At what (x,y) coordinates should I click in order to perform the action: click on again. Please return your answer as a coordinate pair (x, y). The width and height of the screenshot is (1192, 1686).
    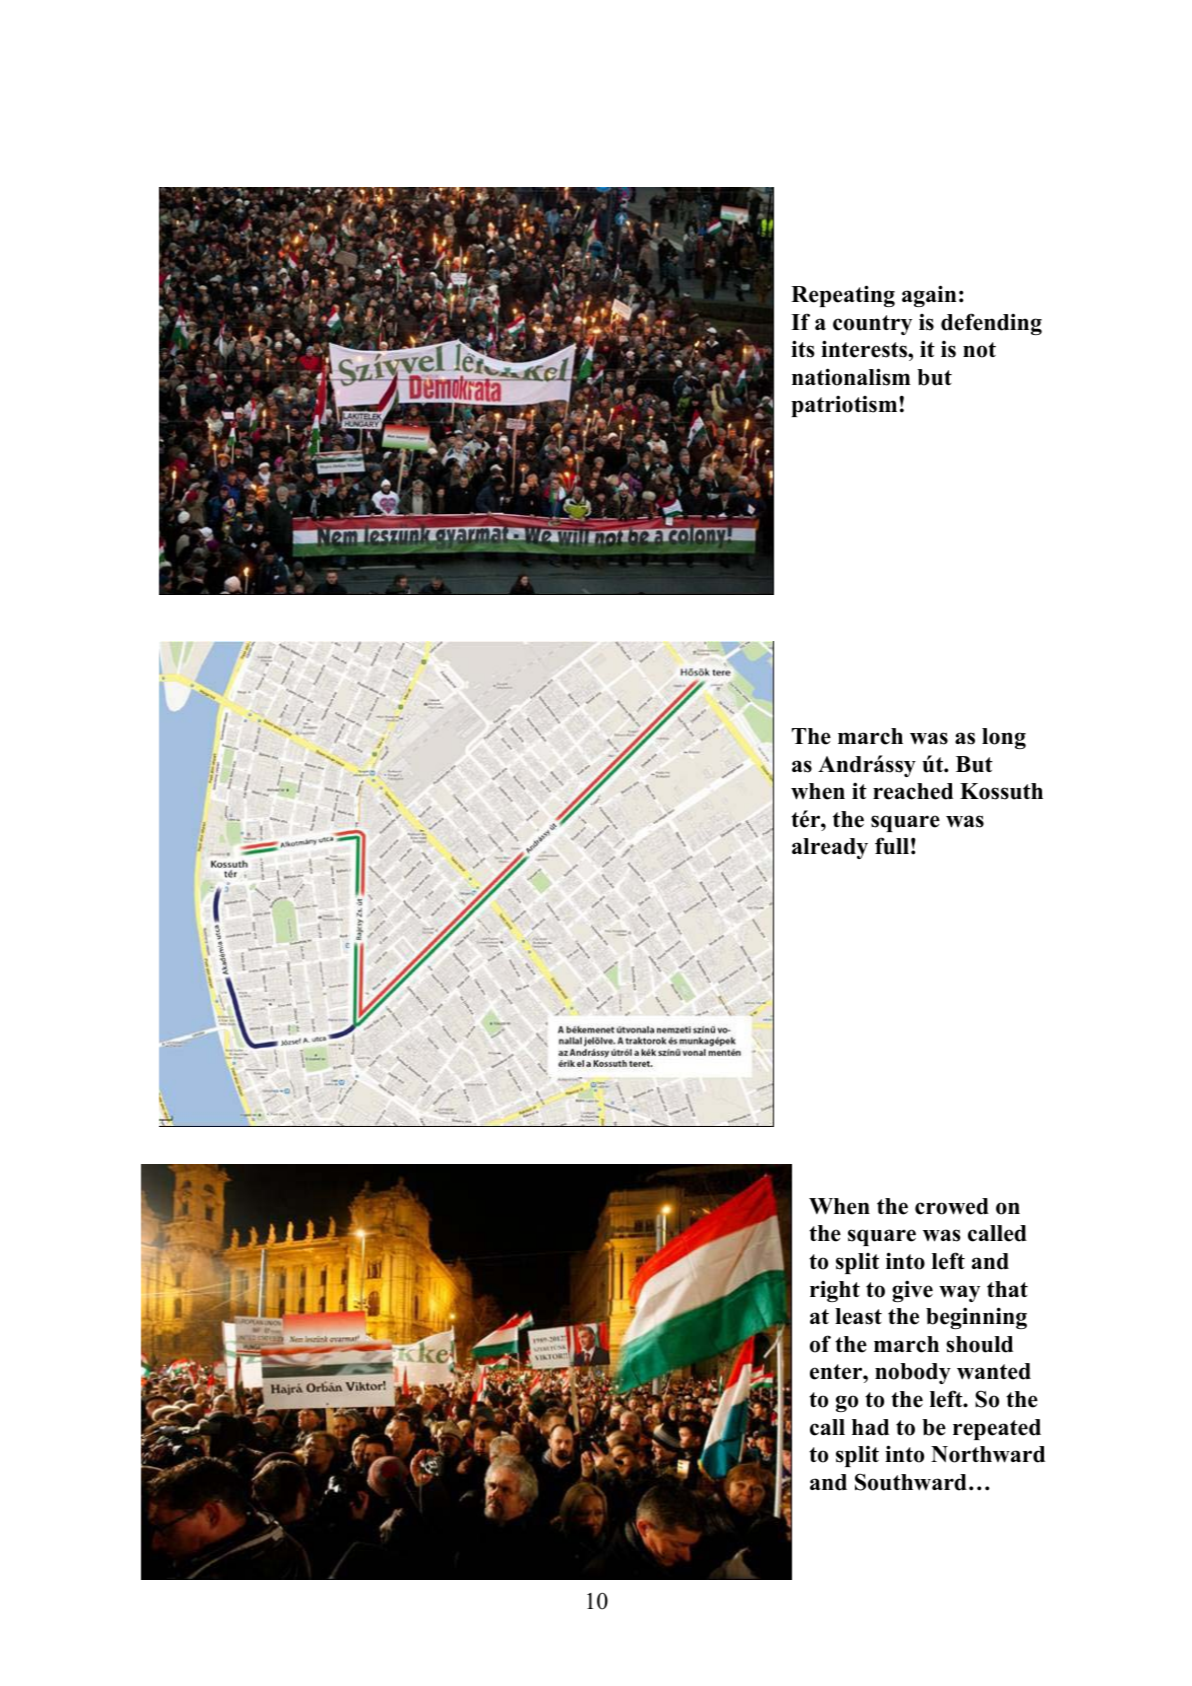
    Looking at the image, I should click on (929, 296).
